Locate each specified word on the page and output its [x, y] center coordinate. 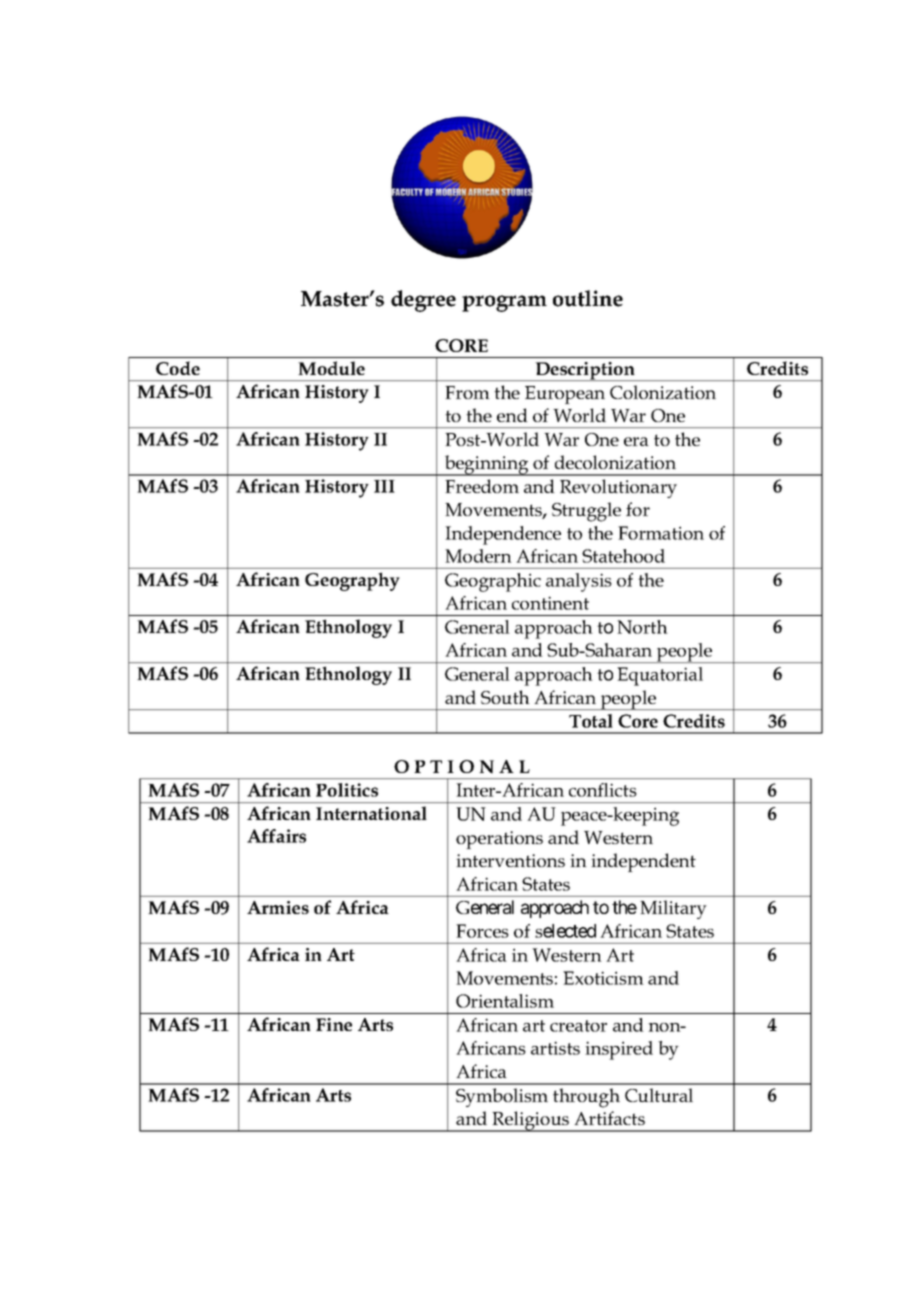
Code [178, 368]
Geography [352, 581]
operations [499, 840]
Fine [334, 1024]
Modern [478, 556]
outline [588, 298]
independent [643, 862]
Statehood [623, 556]
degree [423, 301]
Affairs [276, 836]
